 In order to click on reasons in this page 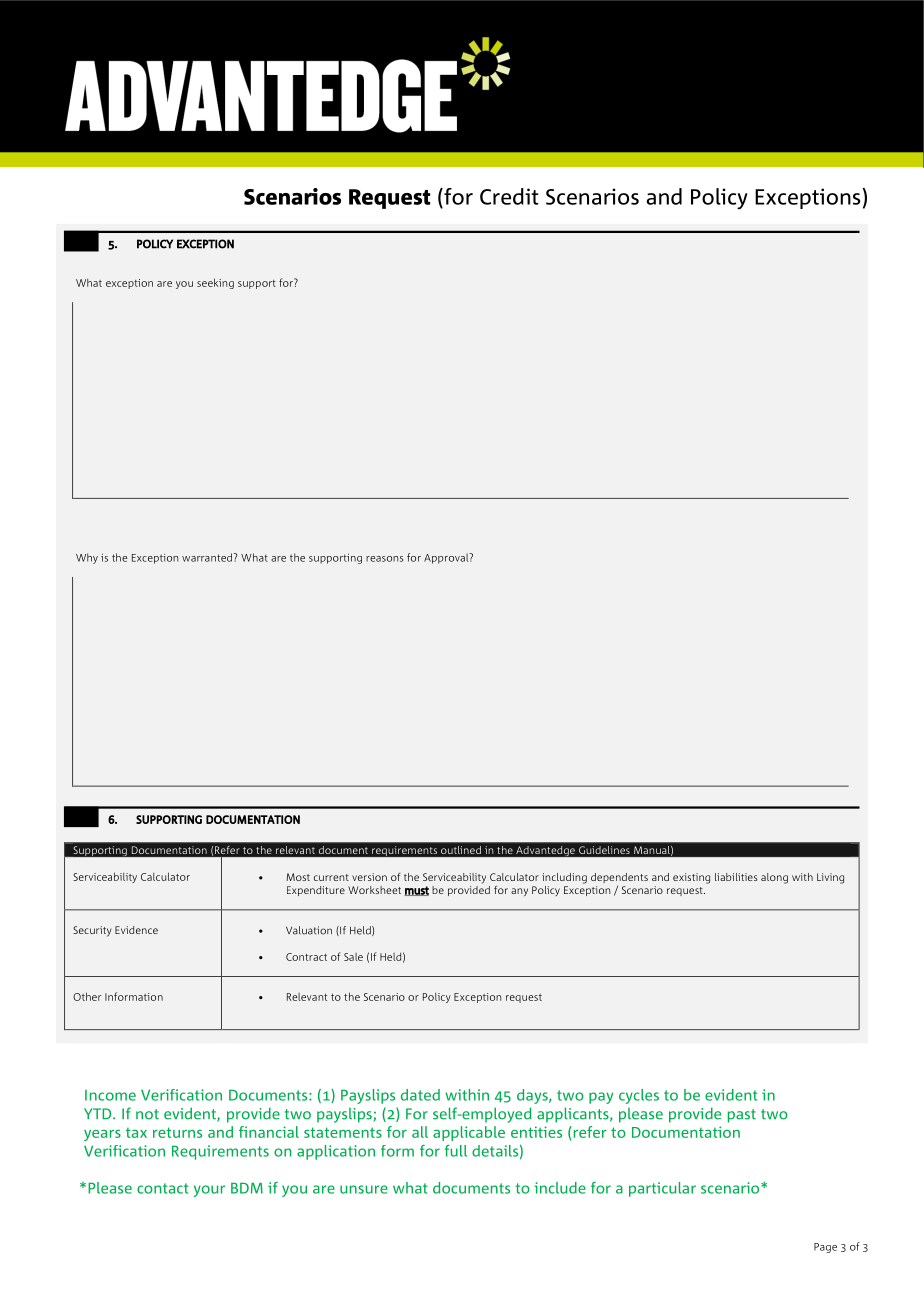, I will do `click(384, 559)`.
